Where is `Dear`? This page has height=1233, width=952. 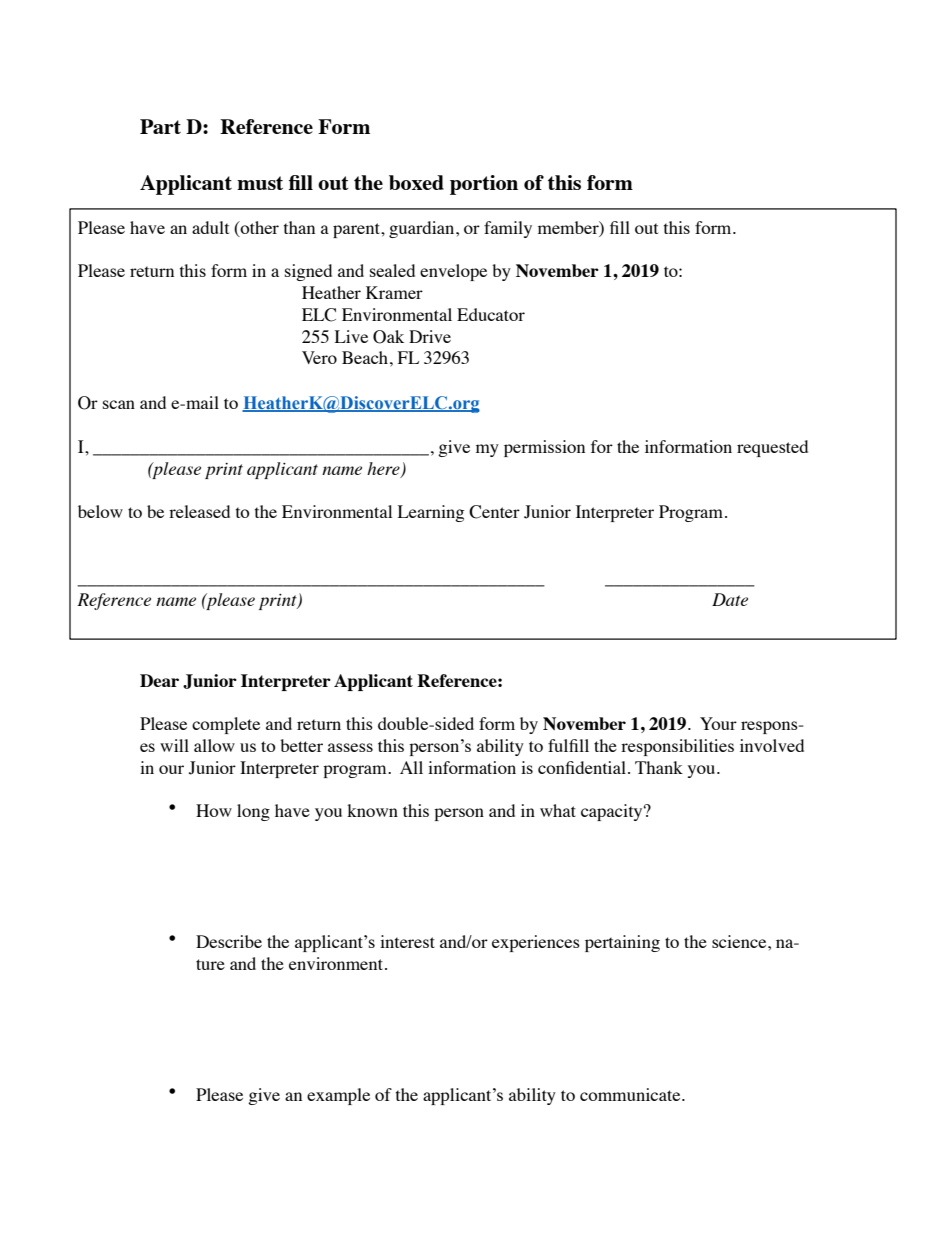 Dear is located at coordinates (159, 680).
